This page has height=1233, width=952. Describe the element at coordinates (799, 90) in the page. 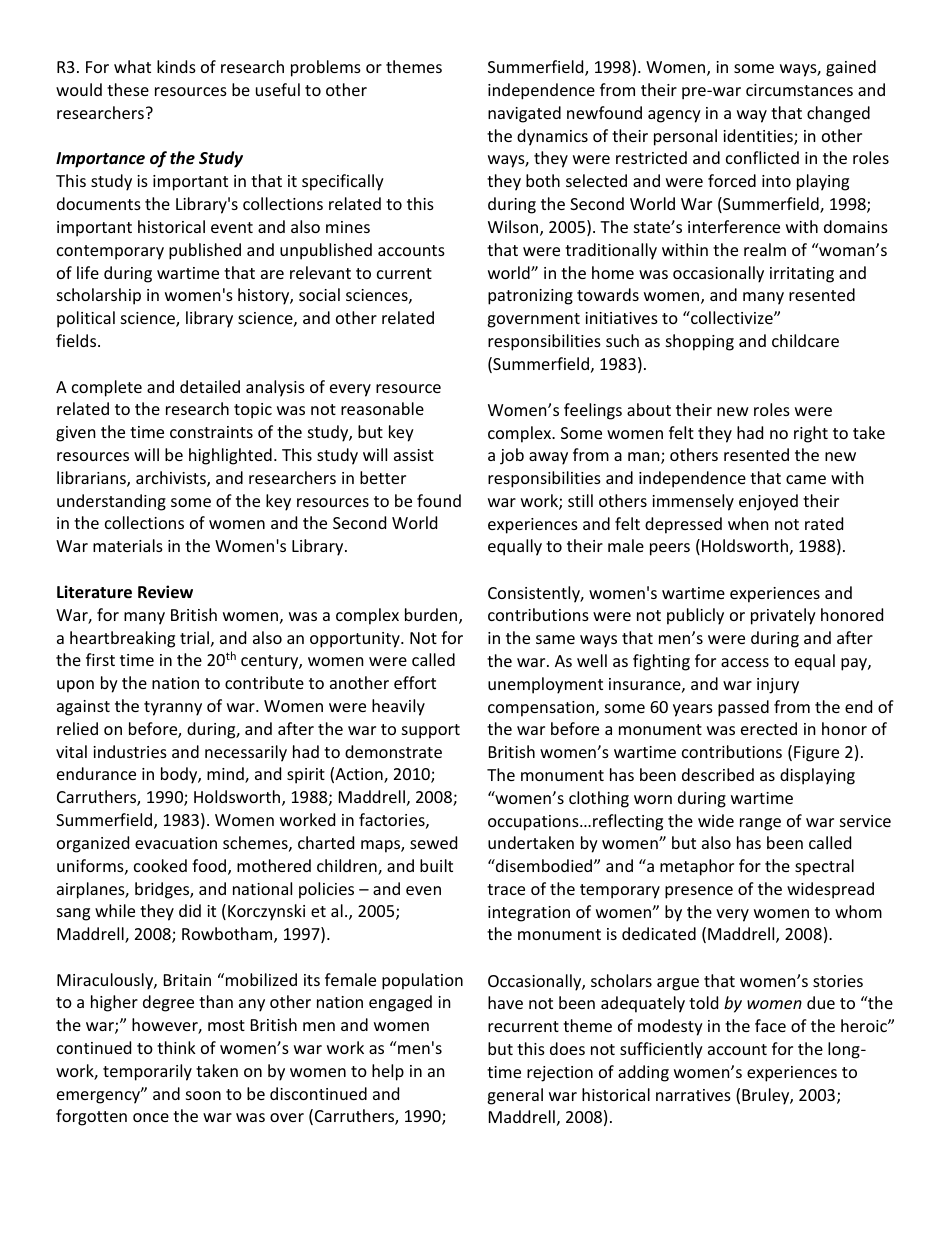

I see `circumstances` at that location.
